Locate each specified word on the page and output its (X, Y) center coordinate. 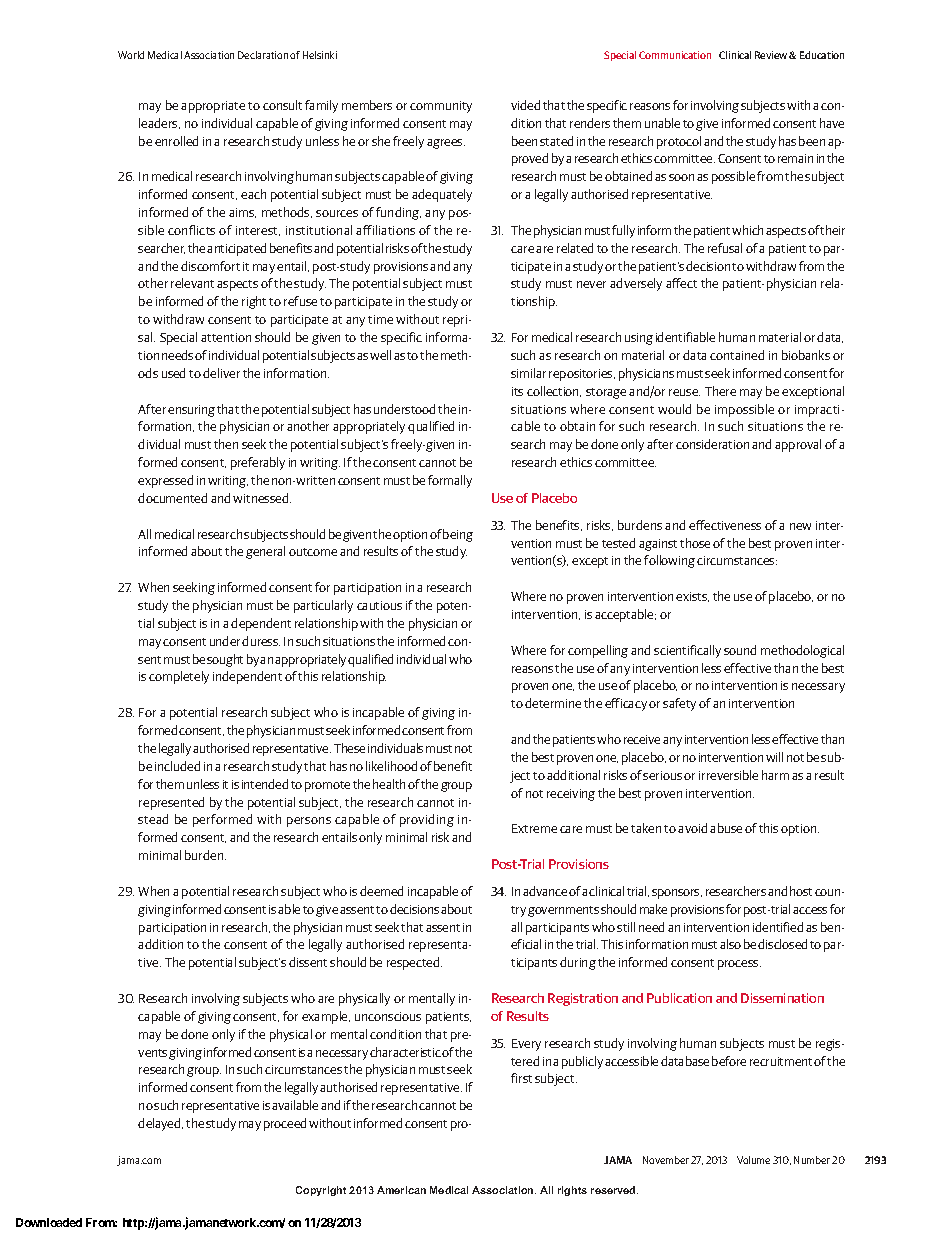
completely (179, 677)
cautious (379, 605)
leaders (159, 123)
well (380, 355)
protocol (679, 142)
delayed (160, 1124)
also (730, 944)
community (441, 107)
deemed (381, 891)
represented (171, 803)
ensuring (191, 411)
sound (740, 650)
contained (737, 355)
